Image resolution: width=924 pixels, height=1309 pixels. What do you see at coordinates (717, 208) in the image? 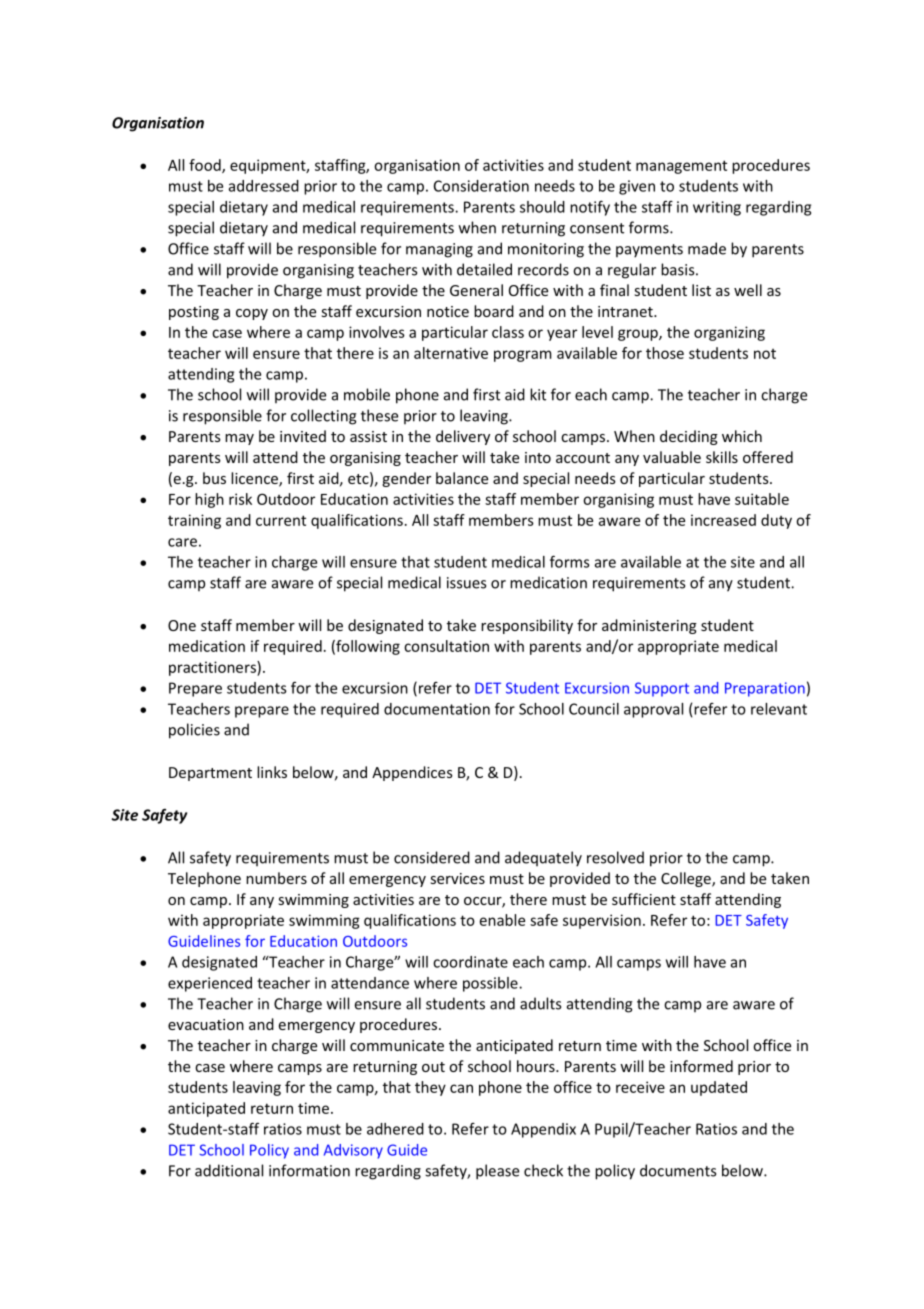
I see `writing` at bounding box center [717, 208].
